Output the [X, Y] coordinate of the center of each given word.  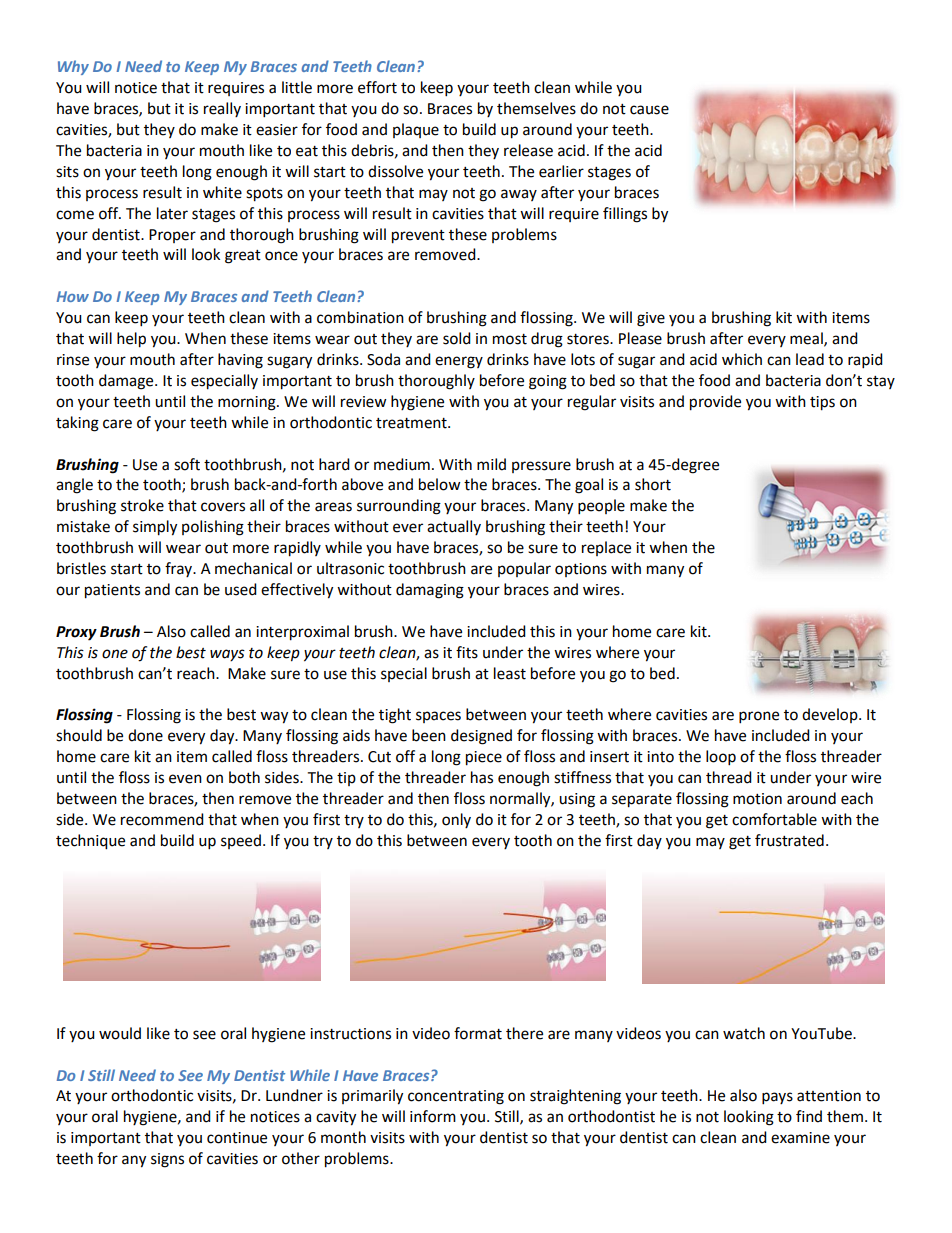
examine [800, 1138]
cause [649, 110]
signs [167, 1160]
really [222, 109]
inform [433, 1116]
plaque [416, 130]
